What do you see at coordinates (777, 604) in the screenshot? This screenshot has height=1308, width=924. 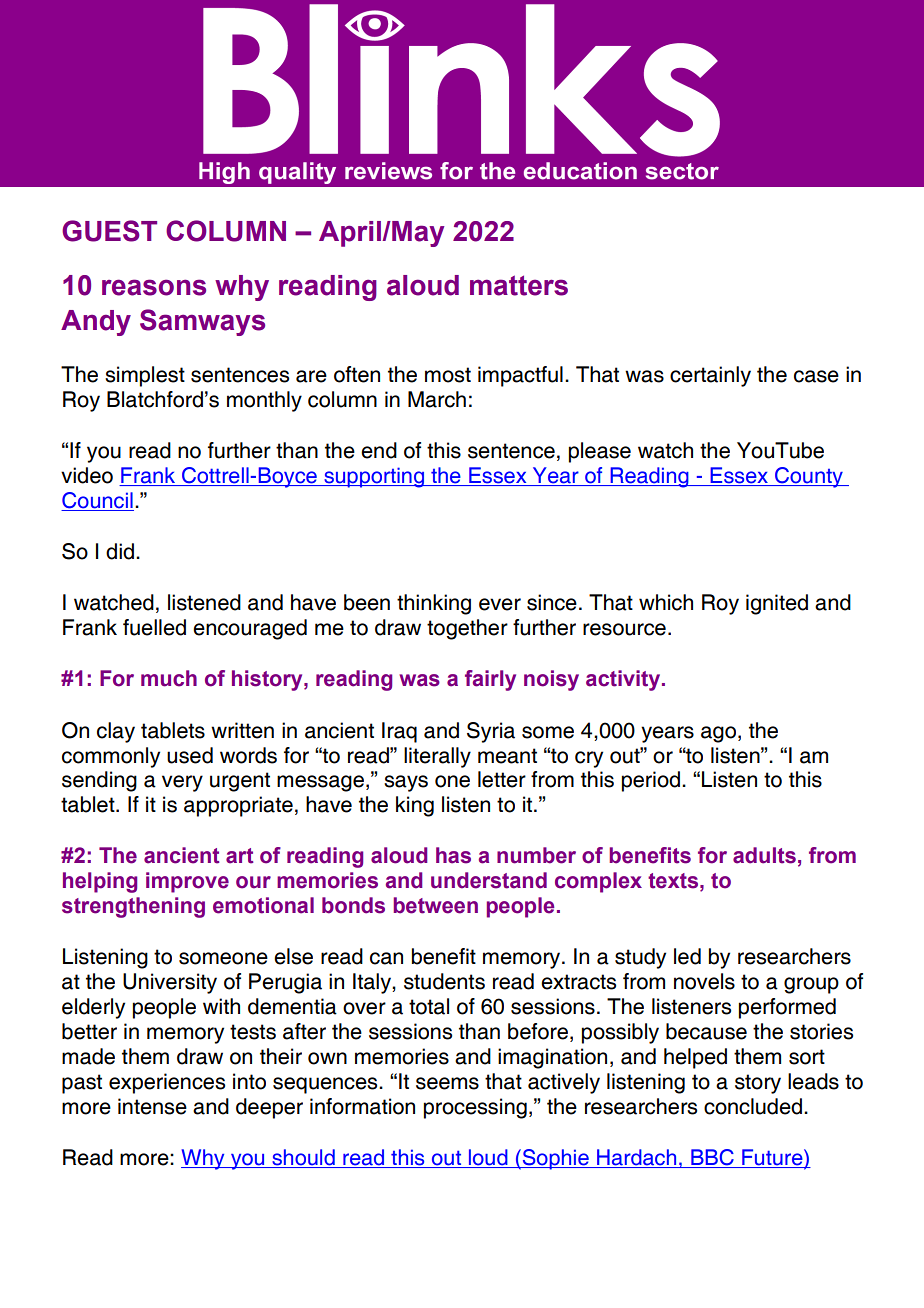 I see `ignited` at bounding box center [777, 604].
